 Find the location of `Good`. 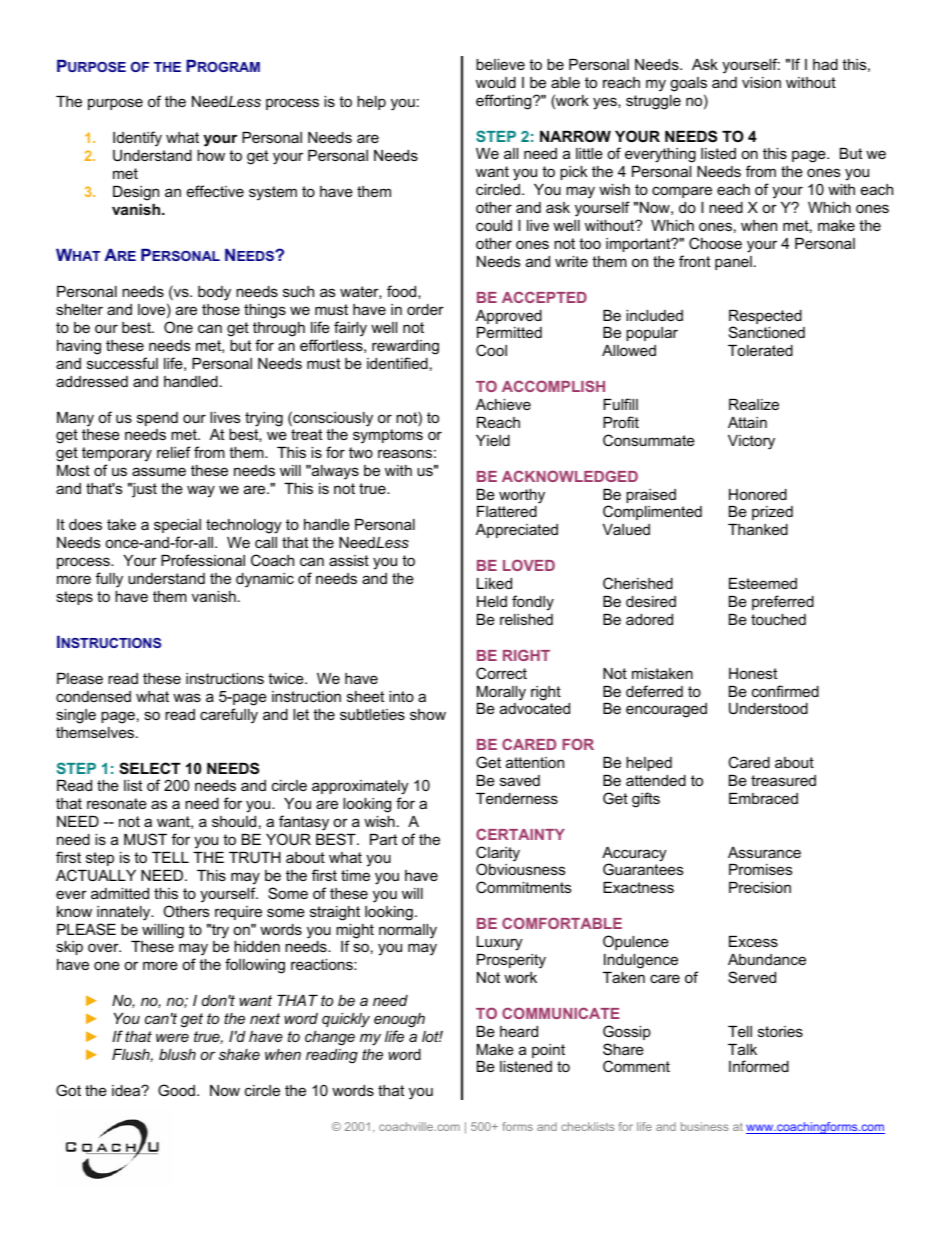

Good is located at coordinates (176, 1090).
